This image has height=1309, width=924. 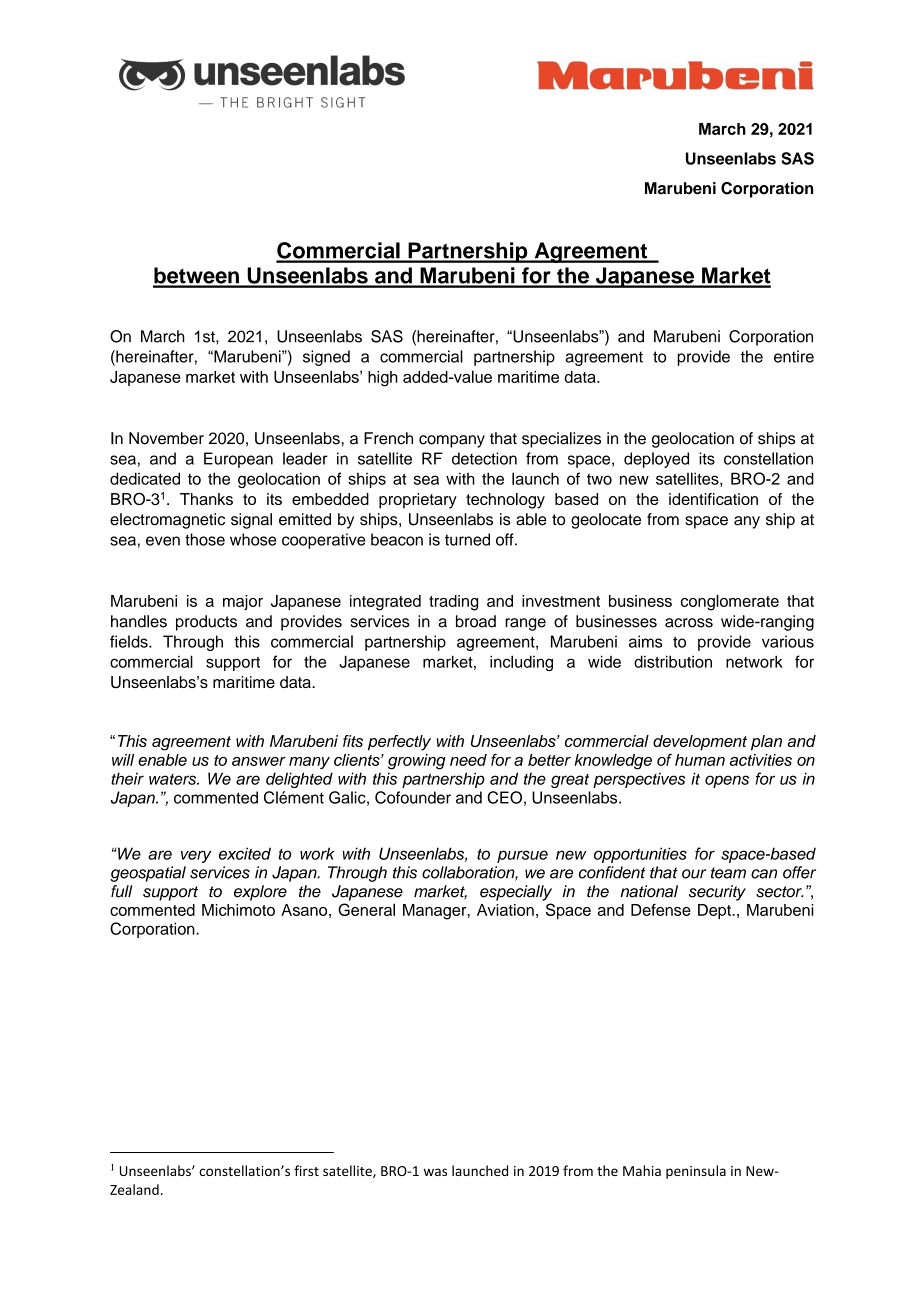 What do you see at coordinates (260, 893) in the image?
I see `explore` at bounding box center [260, 893].
